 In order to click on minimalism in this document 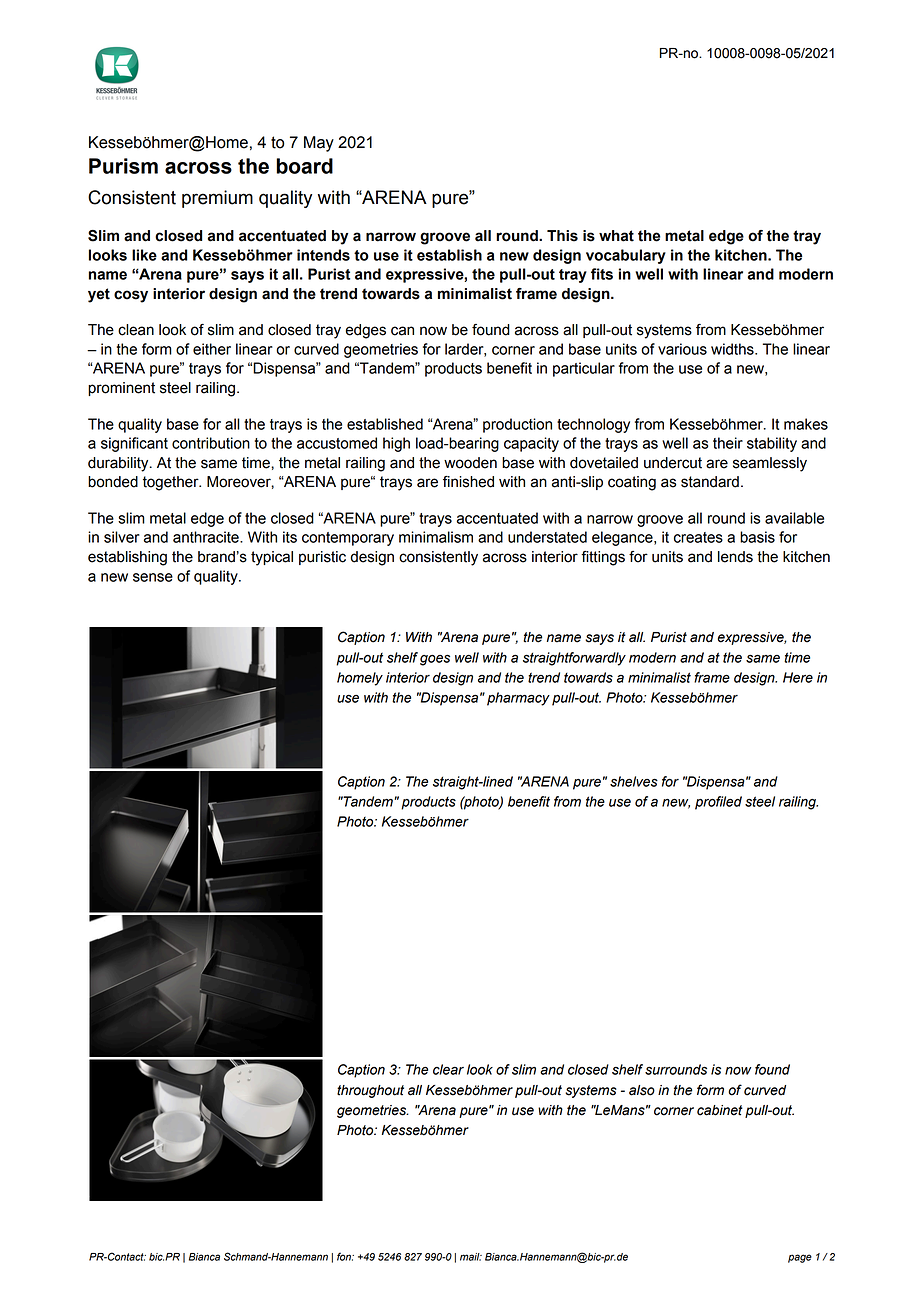, I will do `click(436, 537)`.
